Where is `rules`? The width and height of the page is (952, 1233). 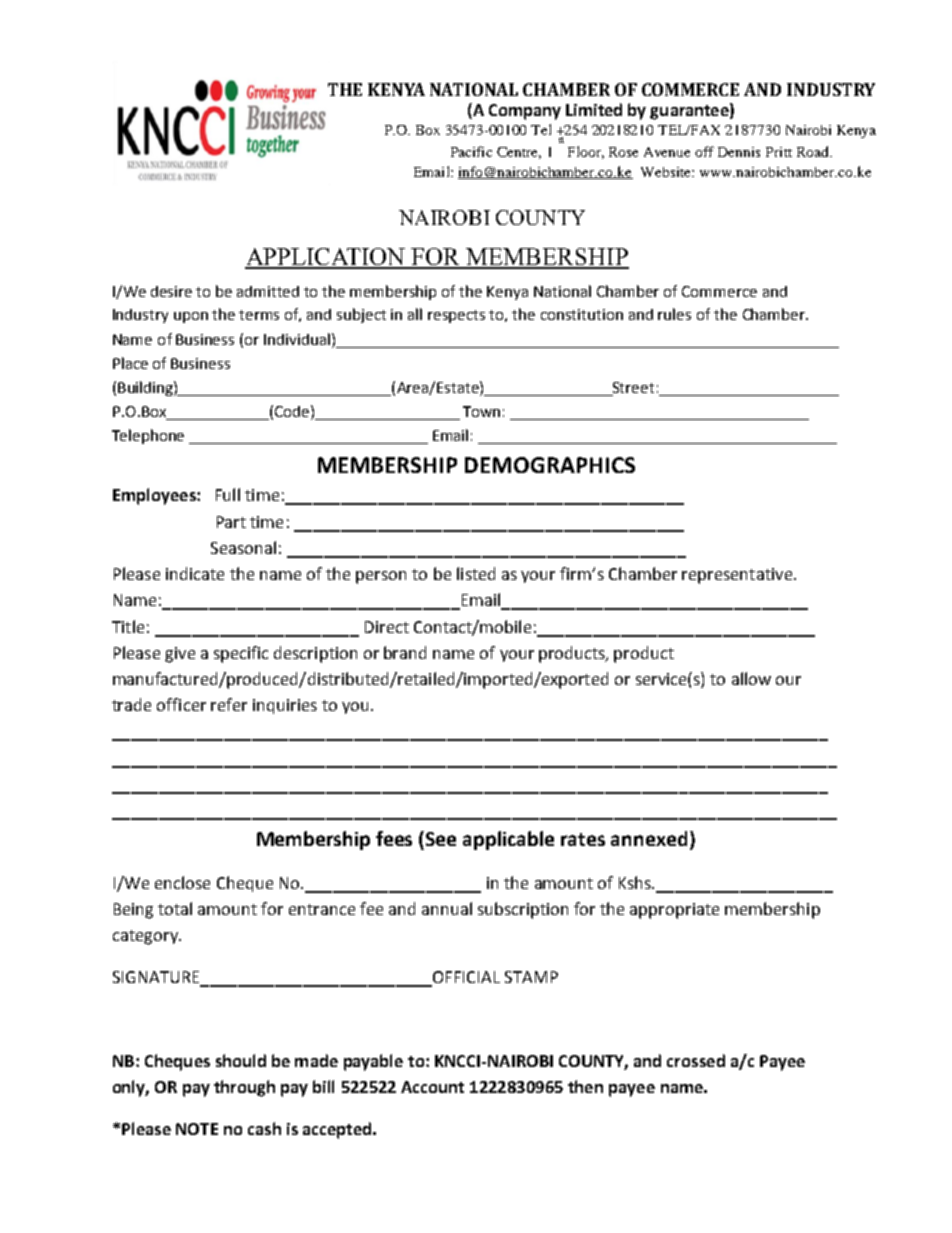
rules is located at coordinates (674, 314).
